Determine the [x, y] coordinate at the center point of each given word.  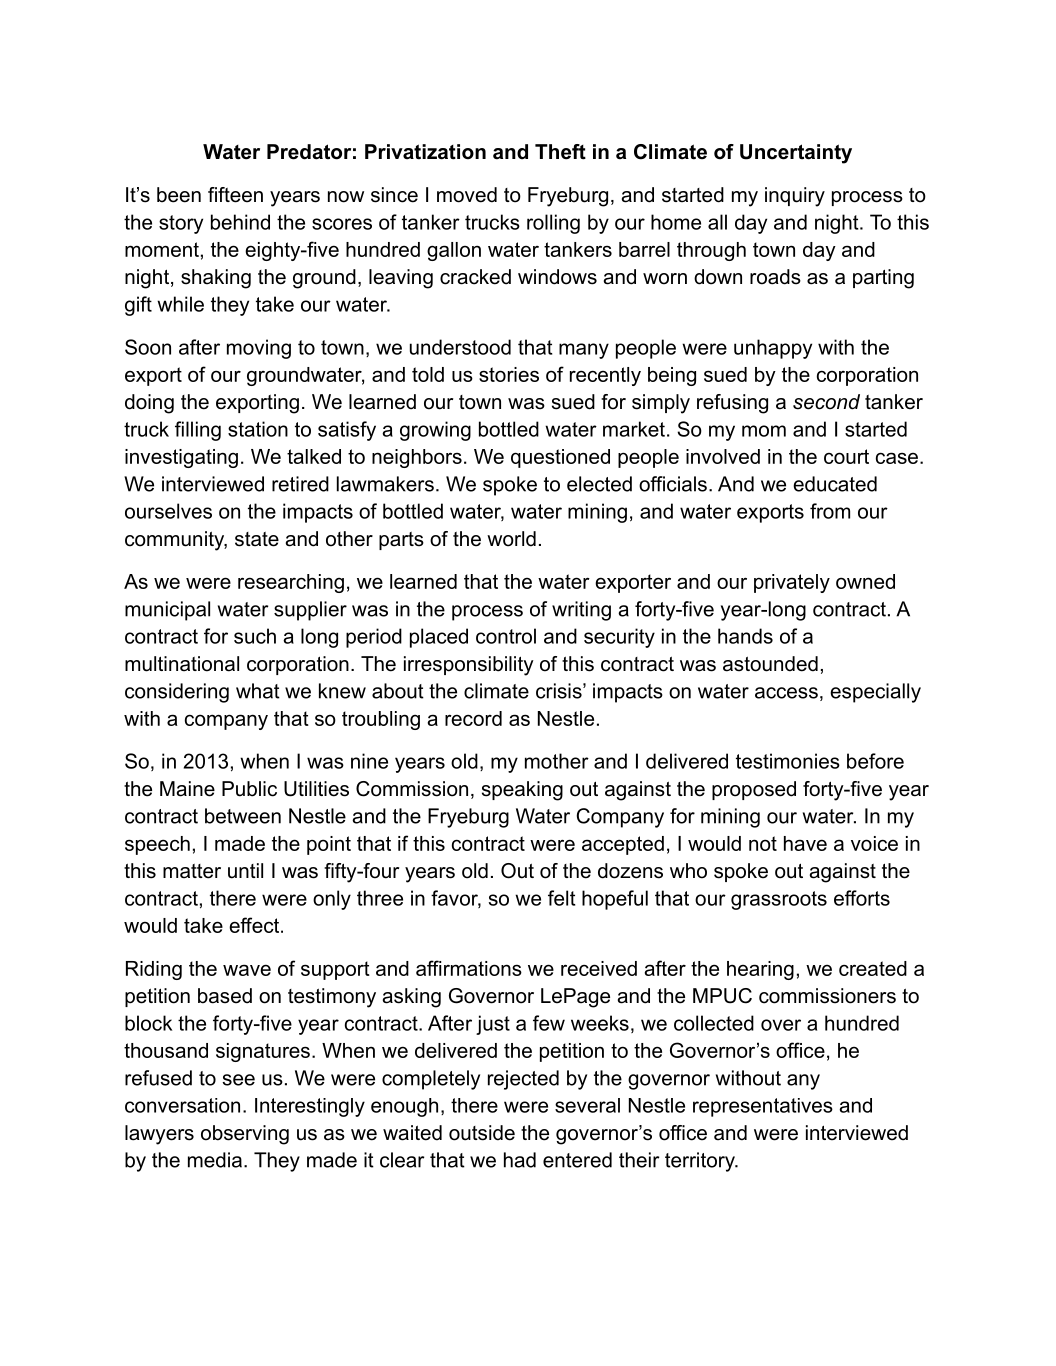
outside [482, 1133]
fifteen [235, 195]
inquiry [795, 197]
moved [467, 195]
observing [245, 1135]
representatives [763, 1107]
